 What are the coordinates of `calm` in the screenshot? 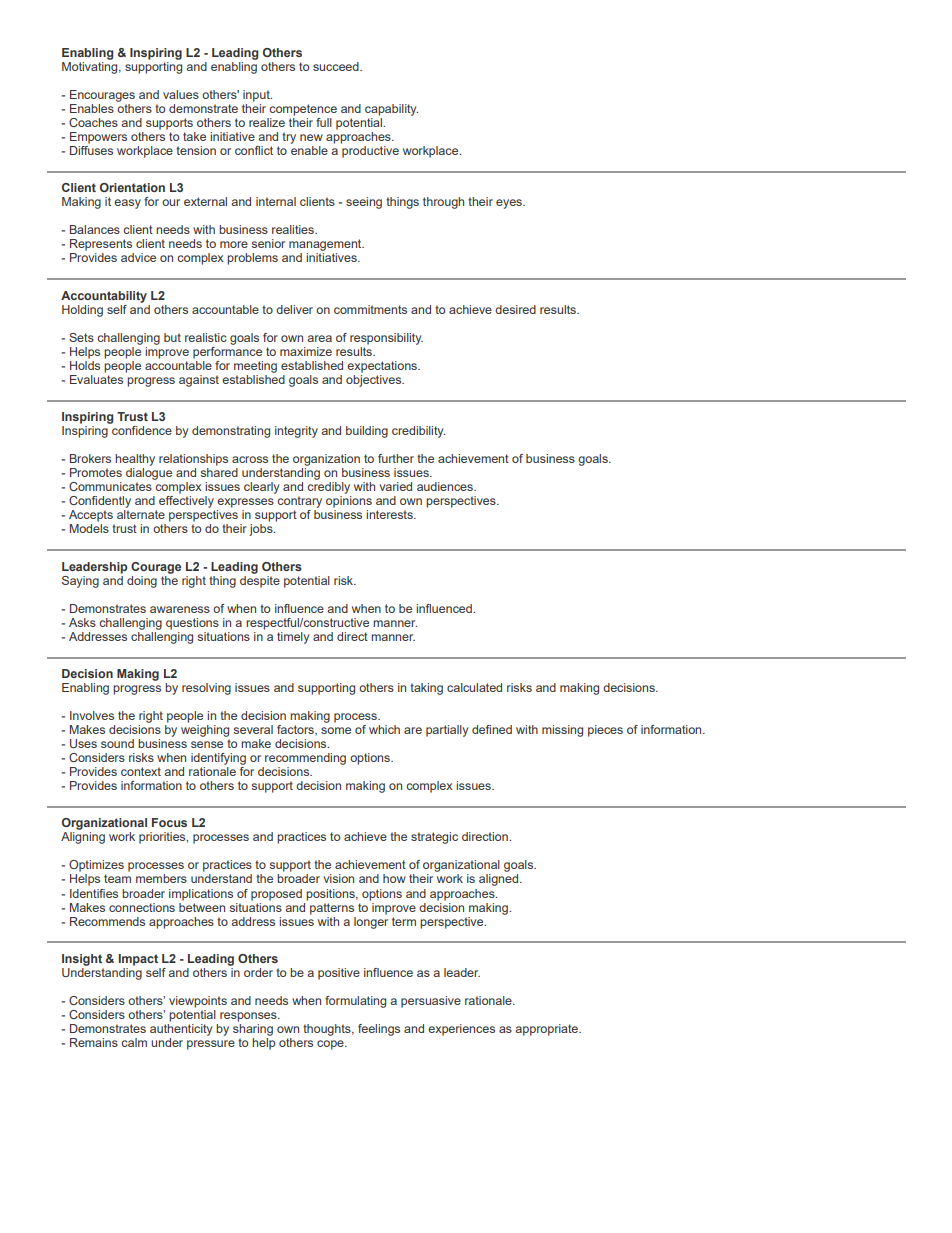 It's located at (134, 1042).
